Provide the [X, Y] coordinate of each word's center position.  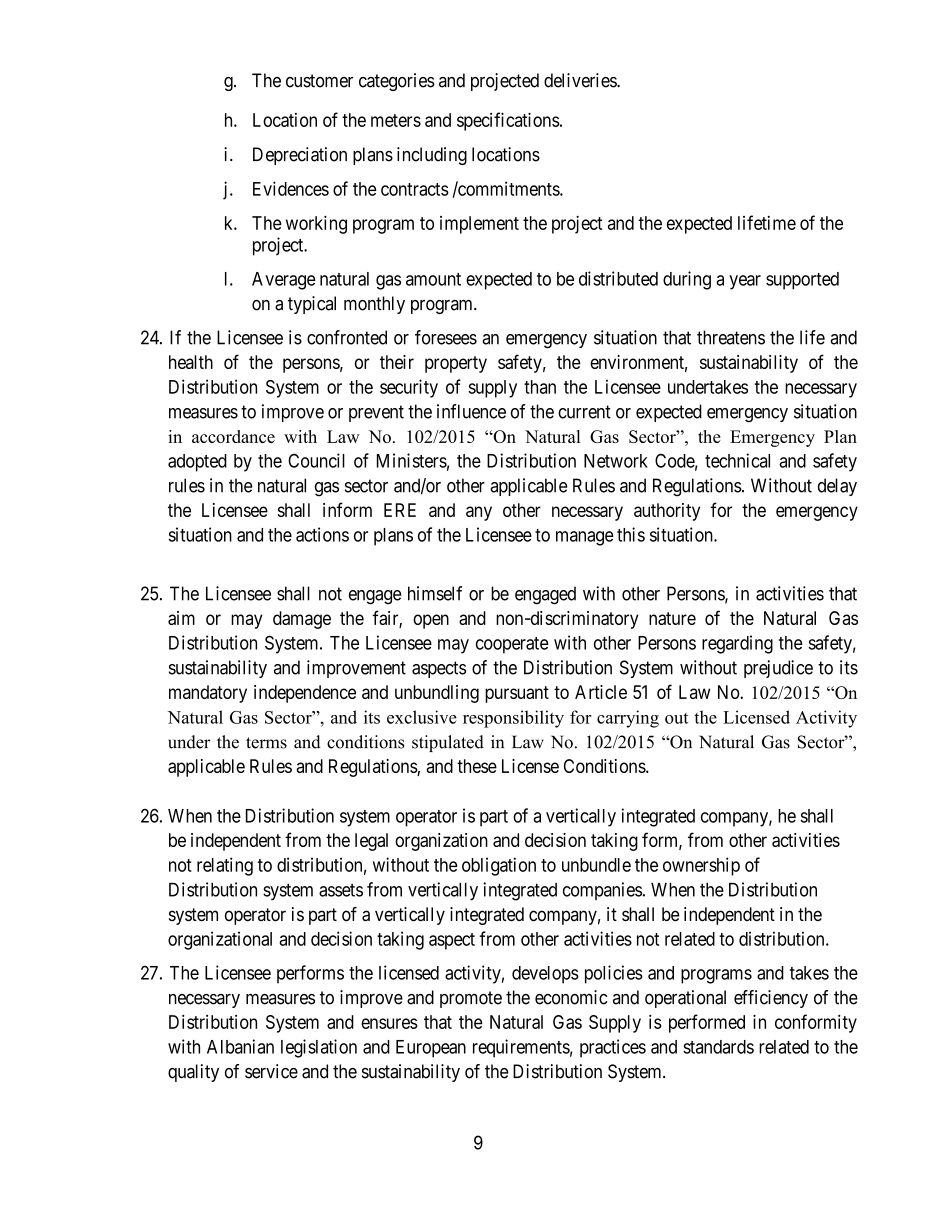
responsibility [513, 719]
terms [266, 743]
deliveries [581, 80]
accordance [233, 436]
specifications [508, 121]
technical [737, 460]
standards [718, 1047]
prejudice [778, 669]
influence [471, 411]
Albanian [240, 1046]
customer [319, 81]
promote [471, 999]
